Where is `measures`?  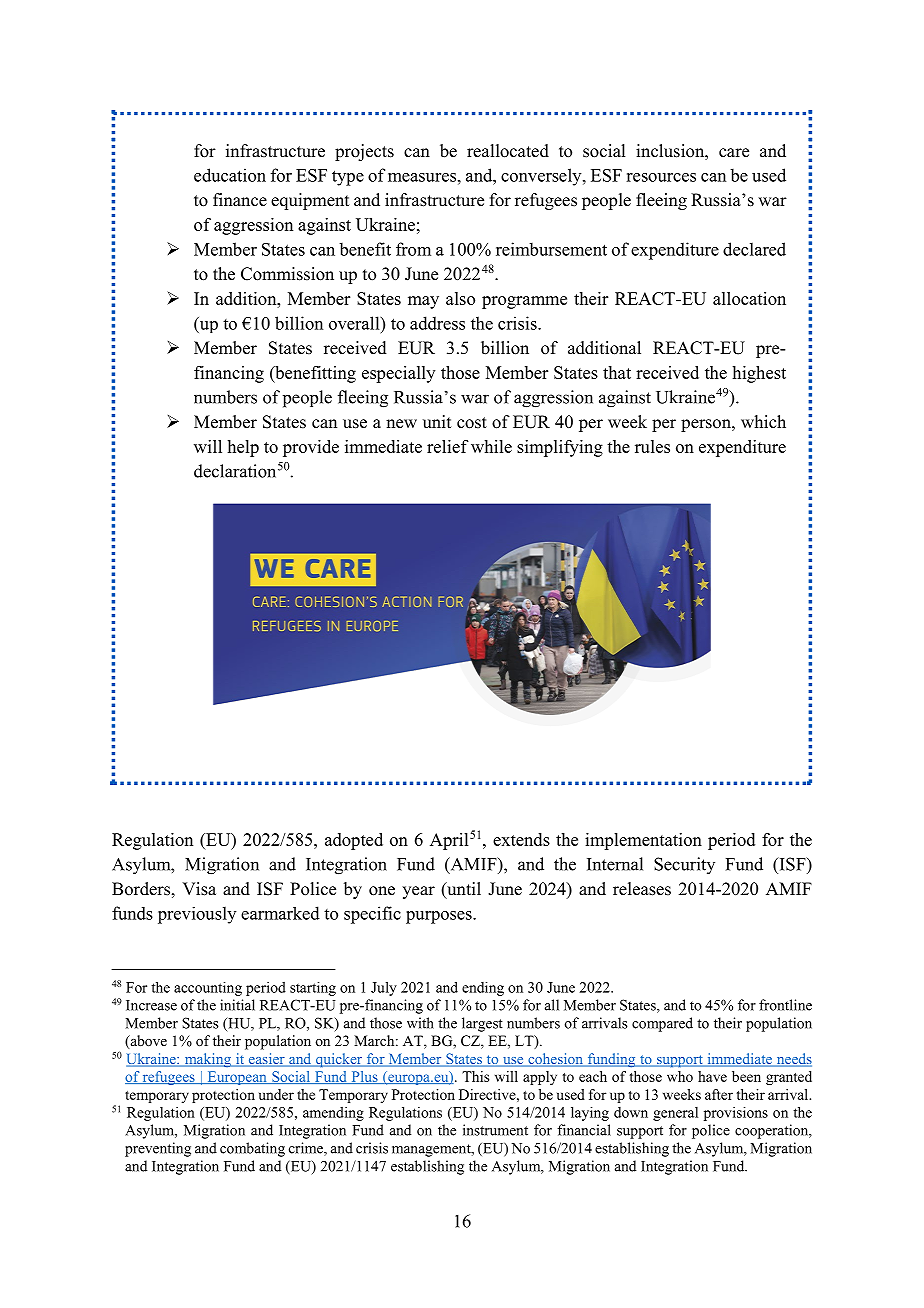
measures is located at coordinates (422, 177).
